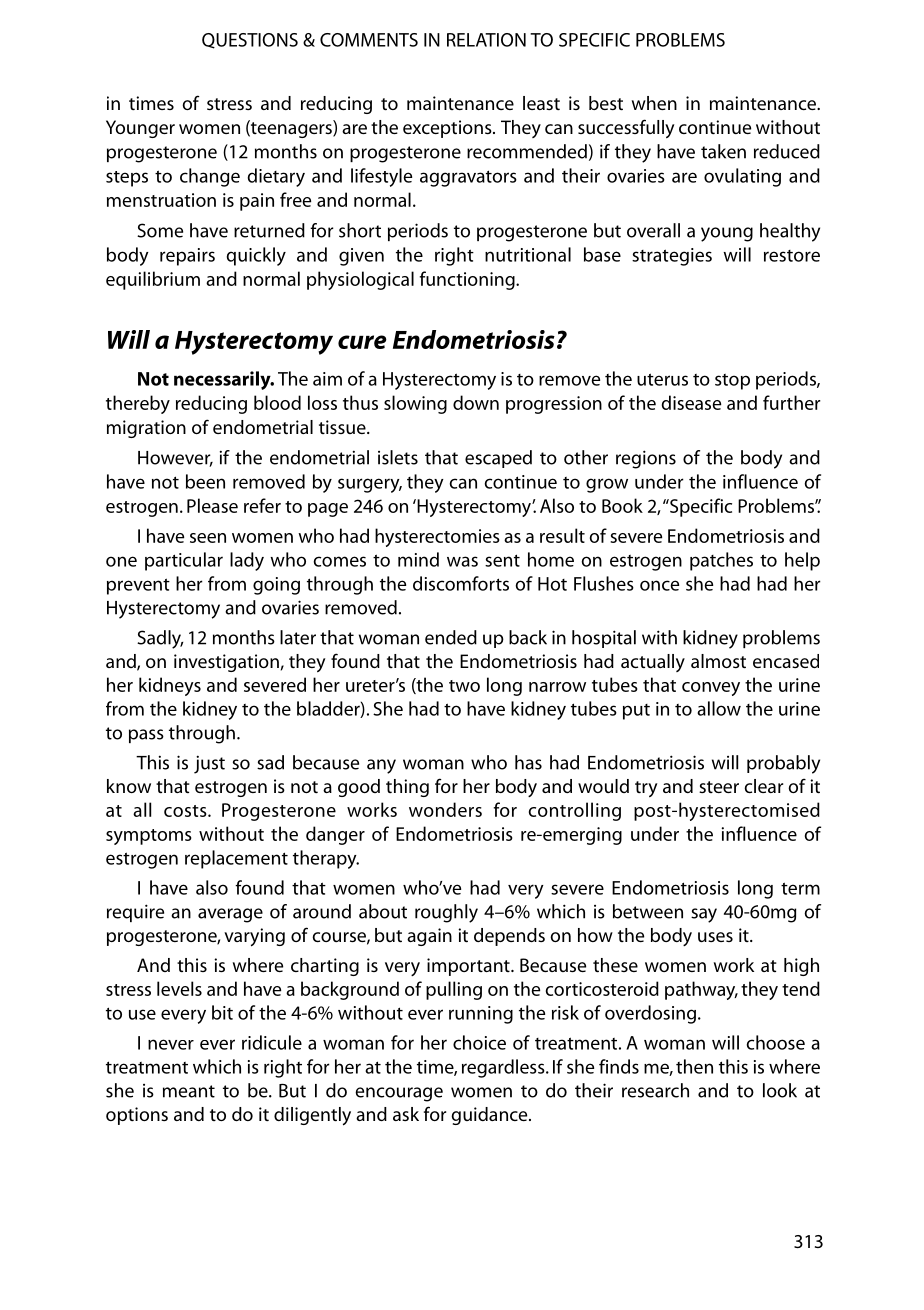 This page has height=1310, width=924. I want to click on just, so click(209, 764).
